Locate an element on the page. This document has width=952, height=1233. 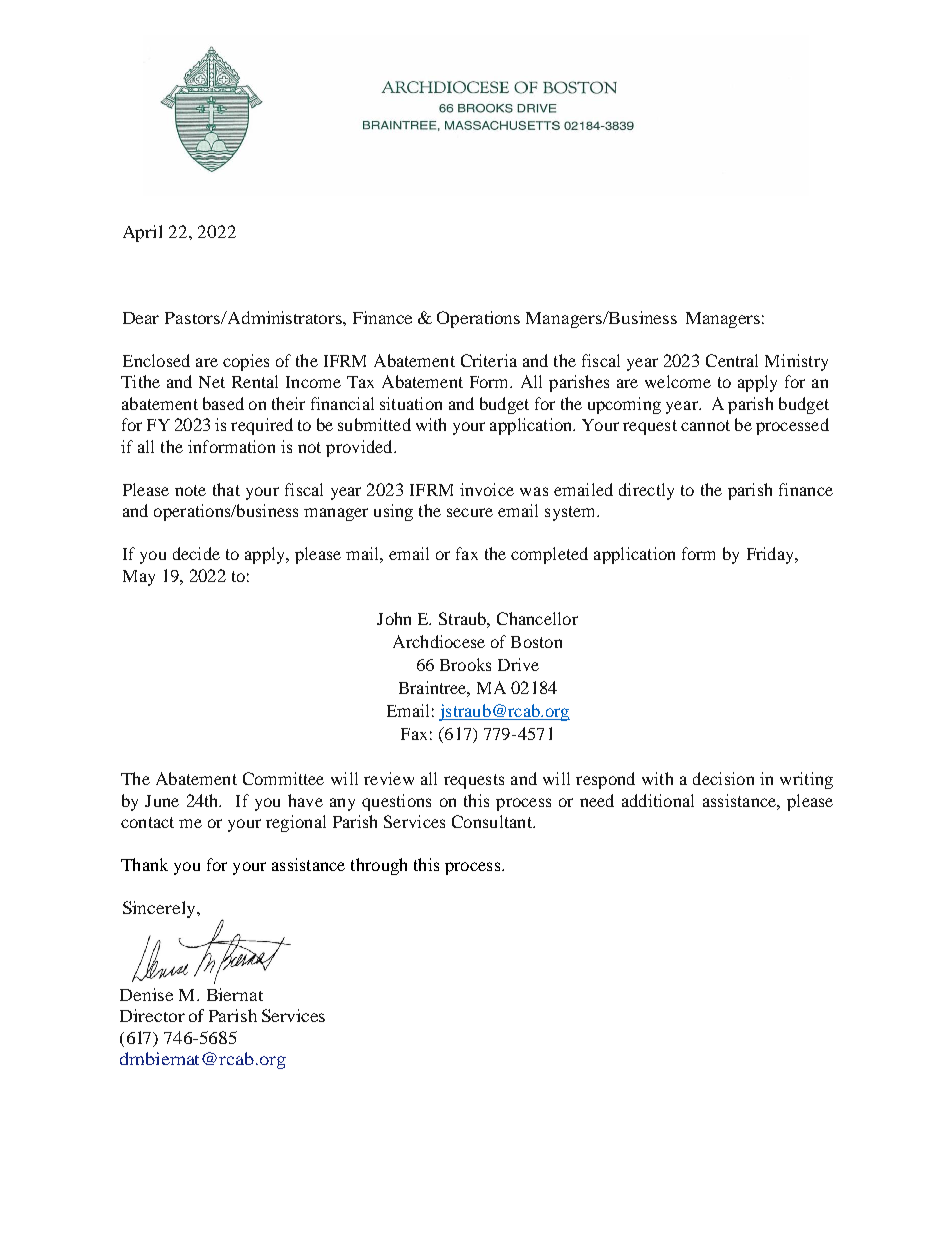
Archdiocese is located at coordinates (439, 641).
